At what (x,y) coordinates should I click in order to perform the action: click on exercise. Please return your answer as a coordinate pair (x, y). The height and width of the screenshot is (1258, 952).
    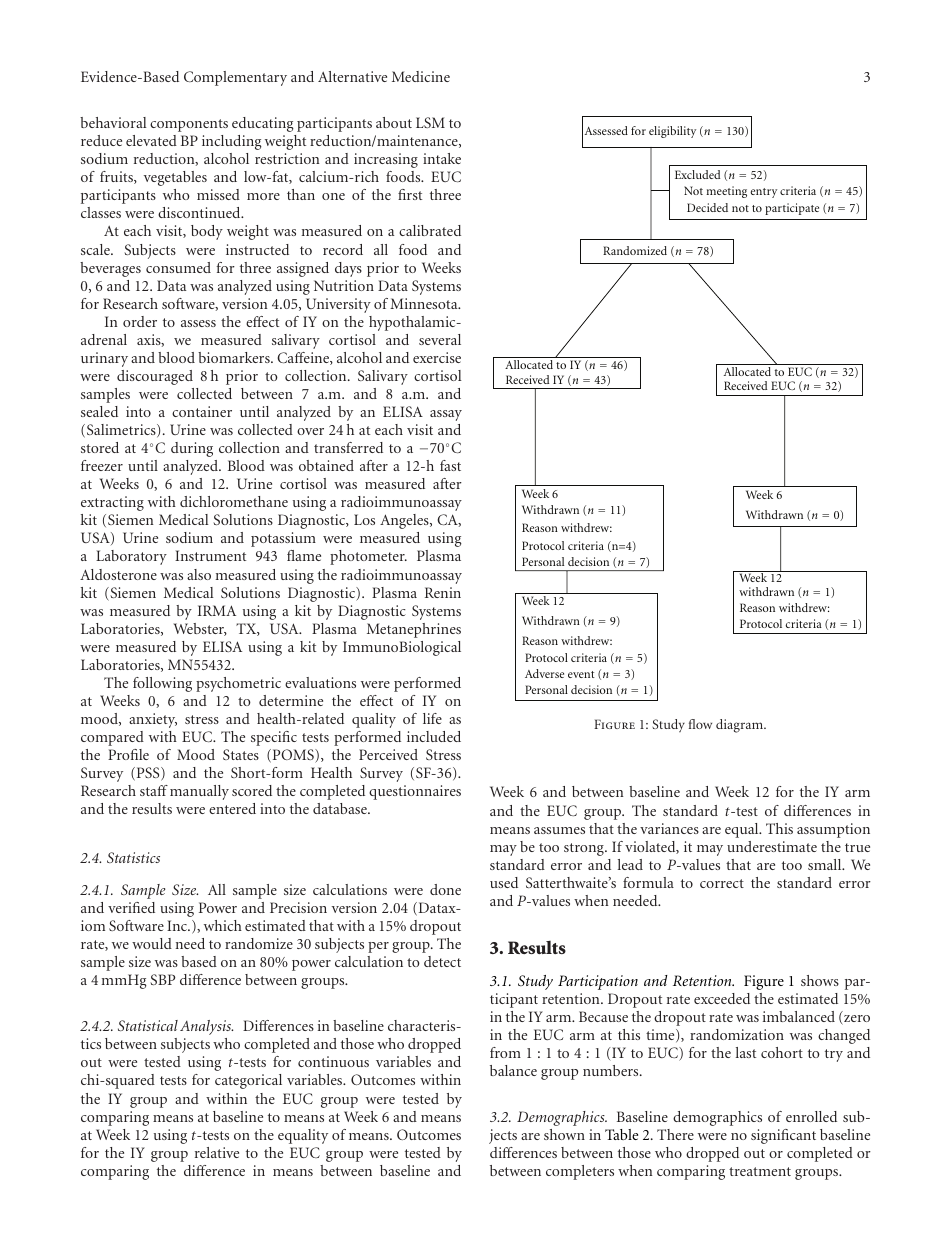
    Looking at the image, I should click on (437, 357).
